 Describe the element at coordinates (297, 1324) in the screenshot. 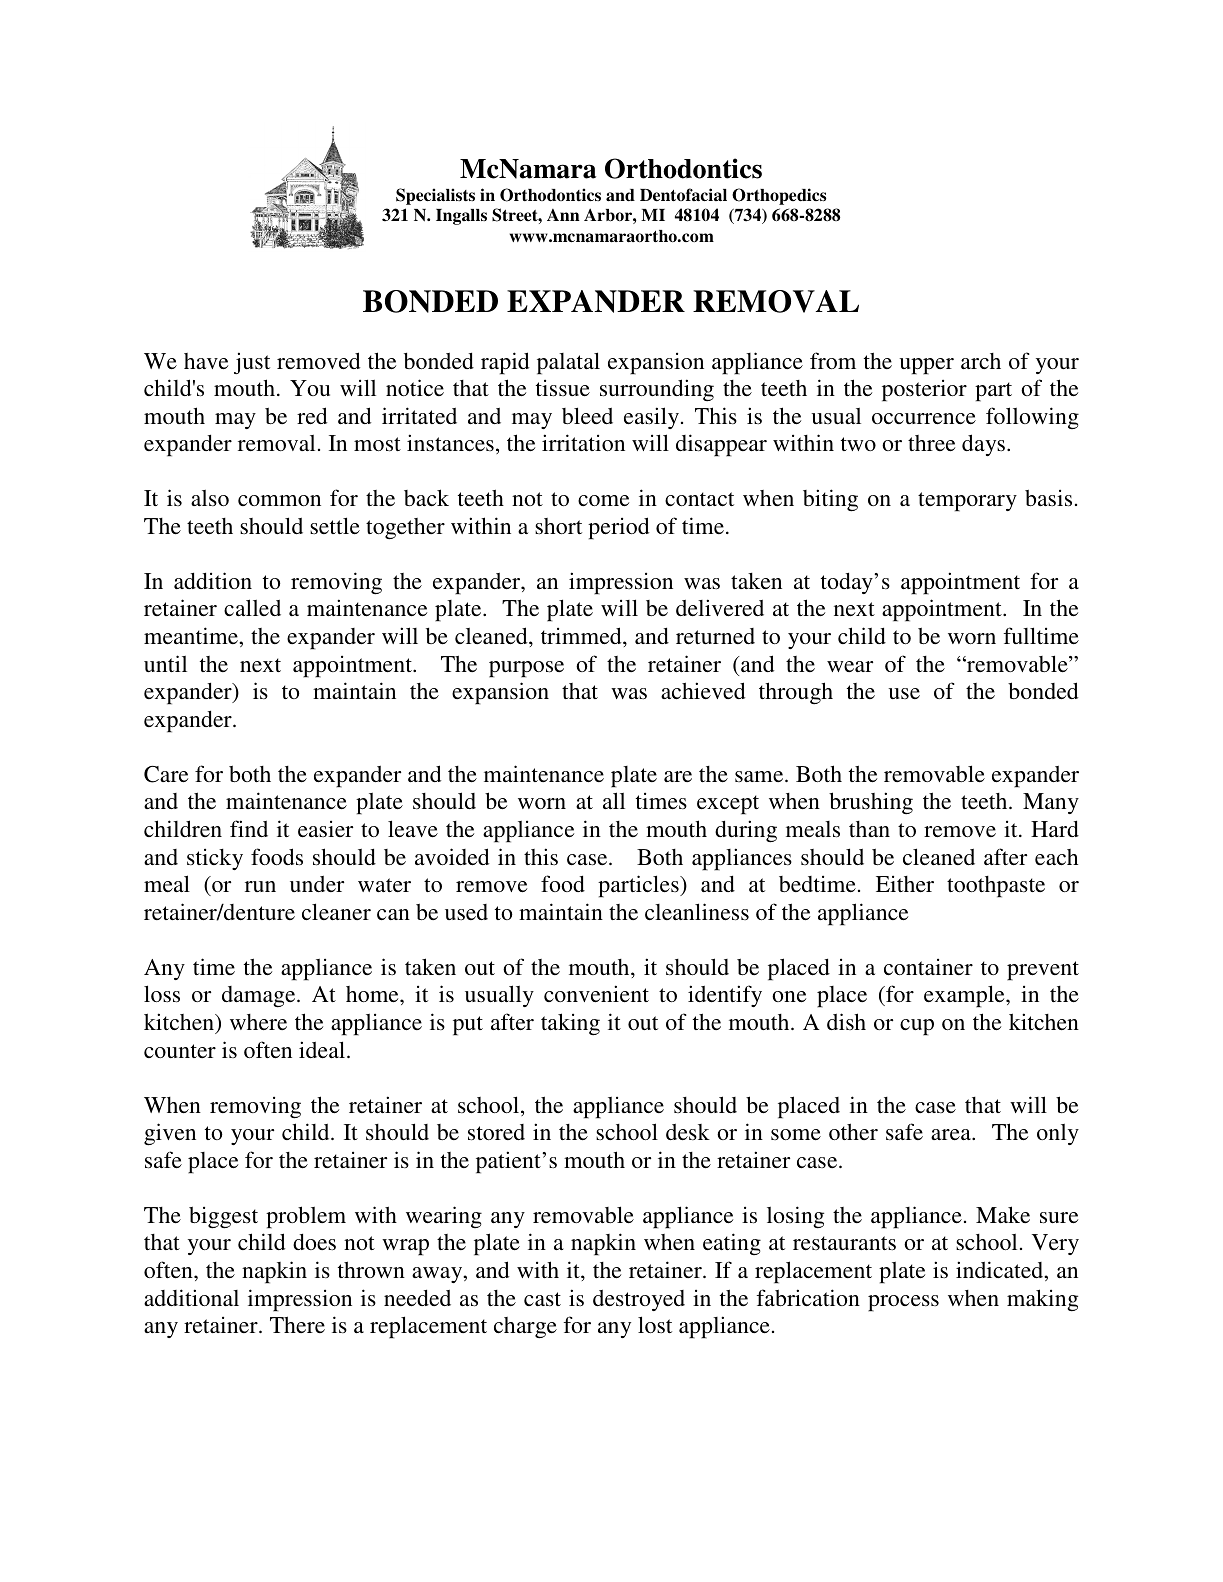

I see `There` at that location.
